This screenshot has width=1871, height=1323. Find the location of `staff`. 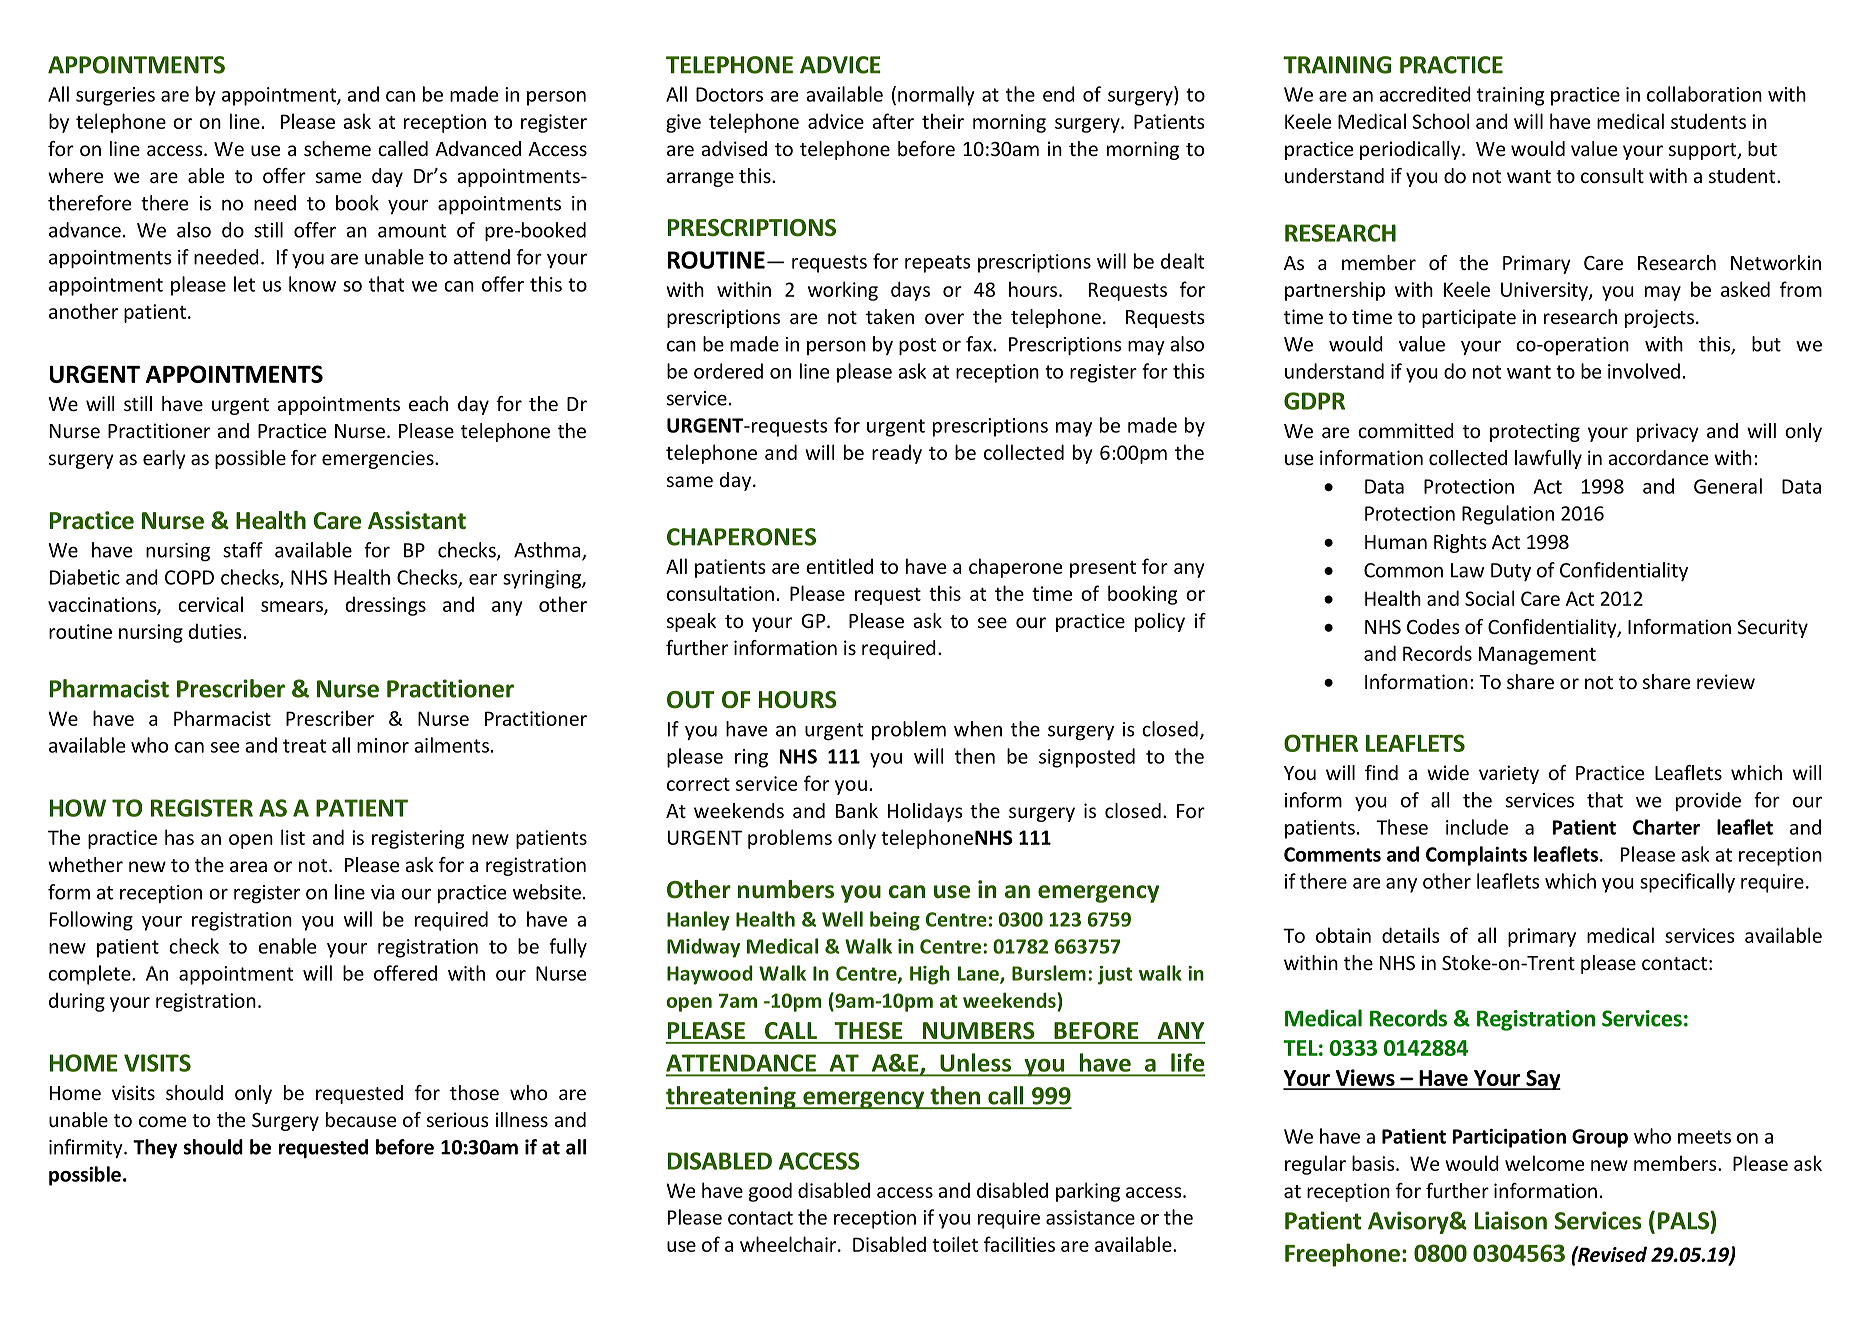

staff is located at coordinates (243, 550).
